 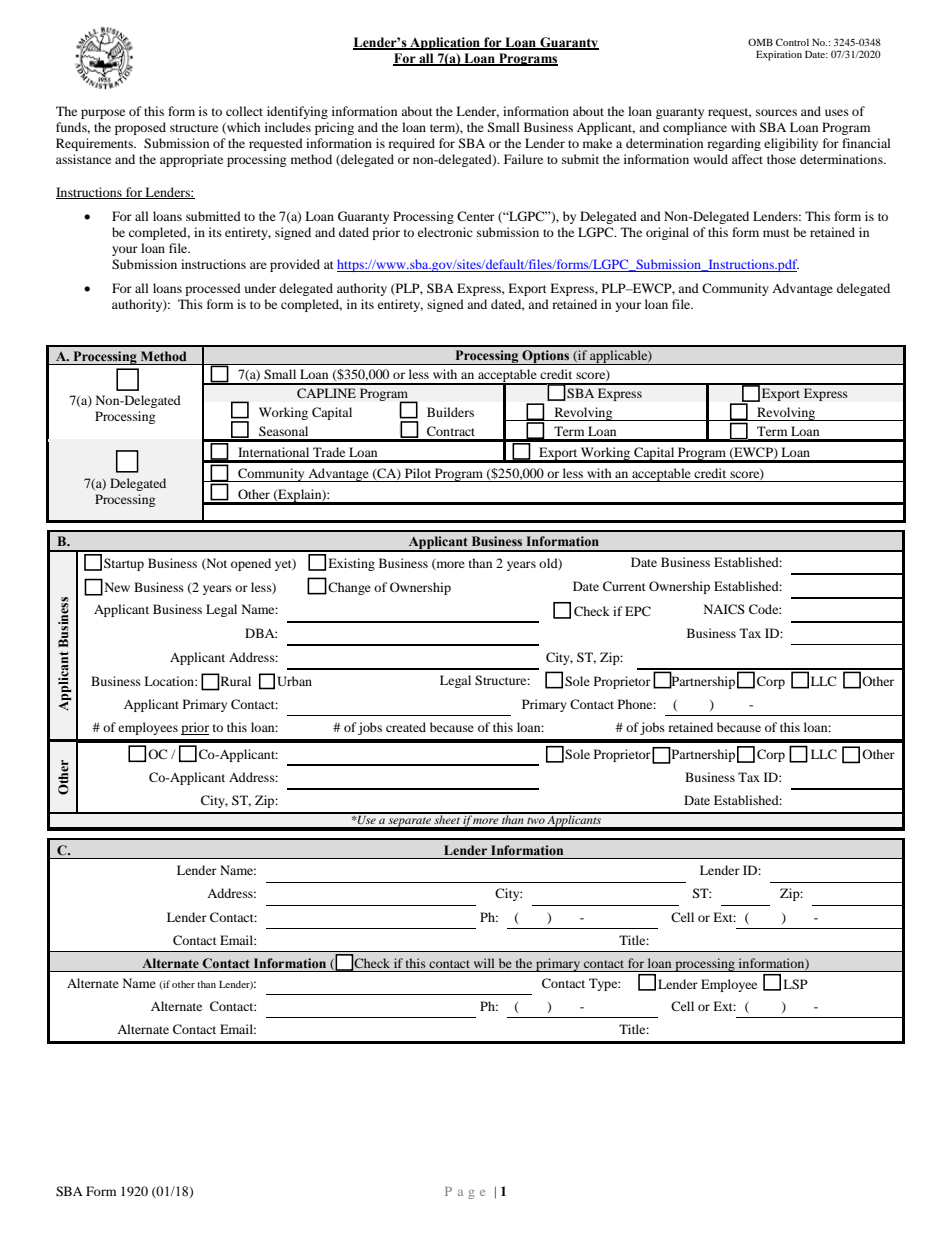 I want to click on NAICS, so click(x=724, y=609).
